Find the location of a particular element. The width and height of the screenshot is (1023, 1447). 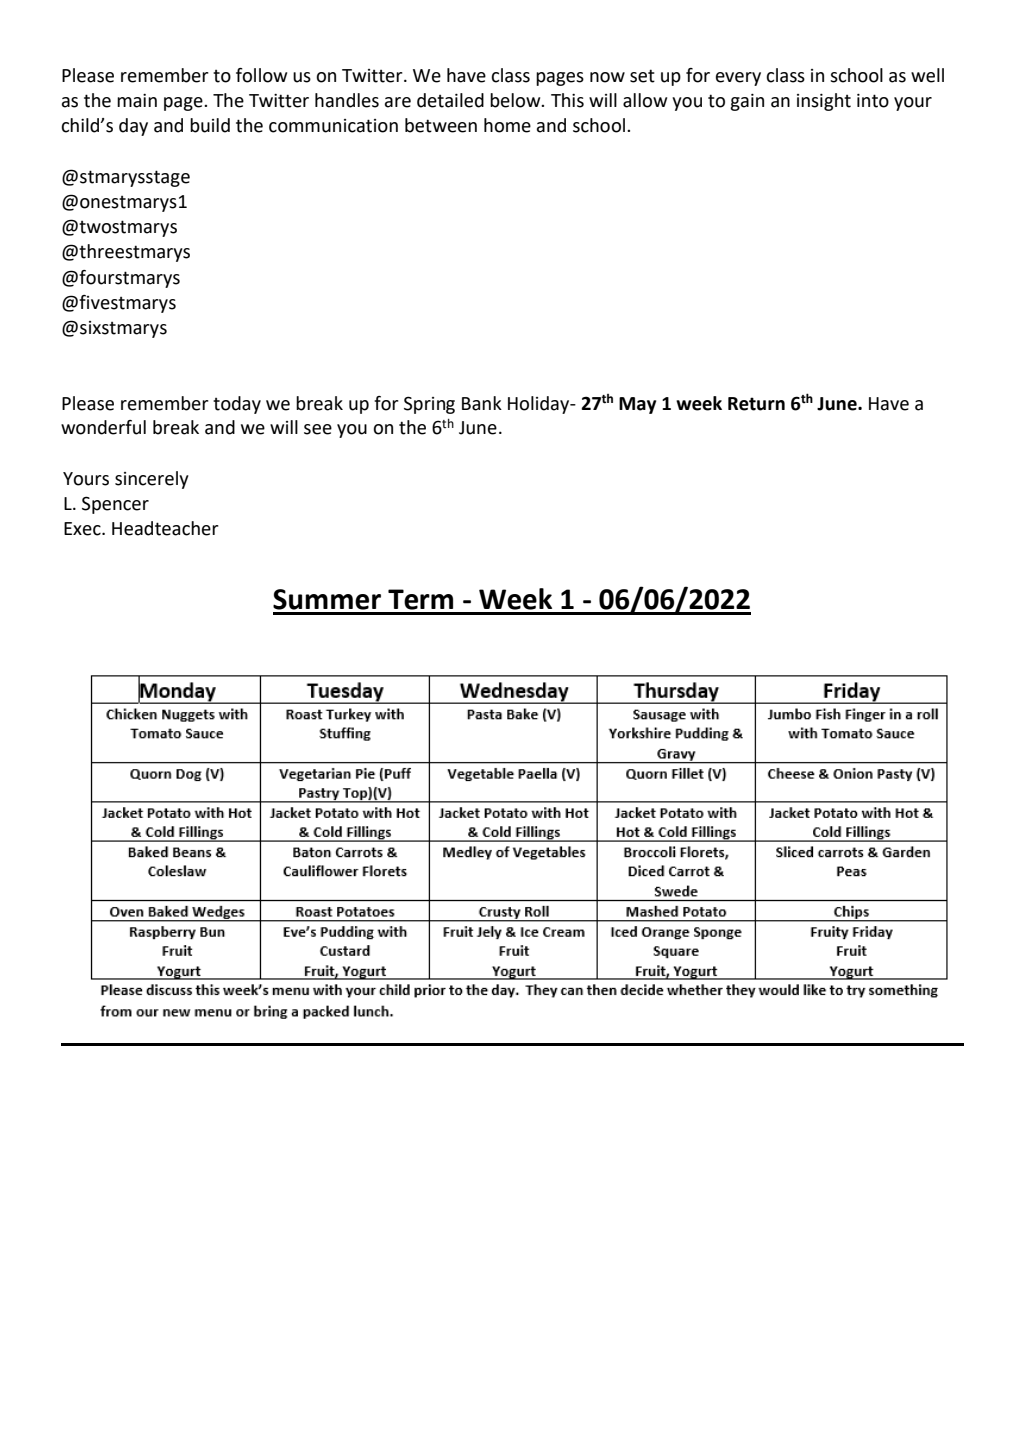

Bank is located at coordinates (482, 403).
